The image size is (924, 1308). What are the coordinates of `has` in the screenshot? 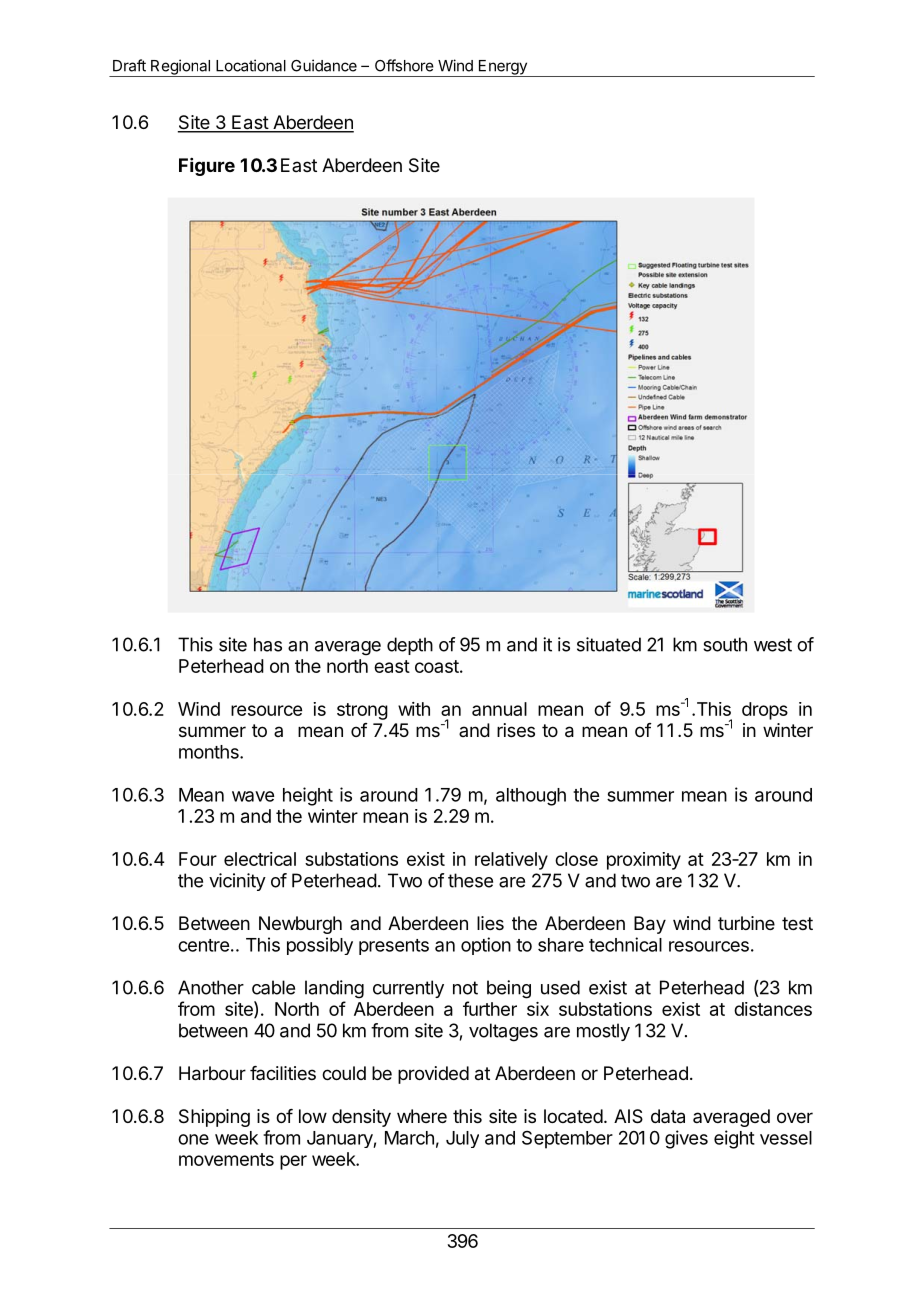 It's located at (268, 644).
